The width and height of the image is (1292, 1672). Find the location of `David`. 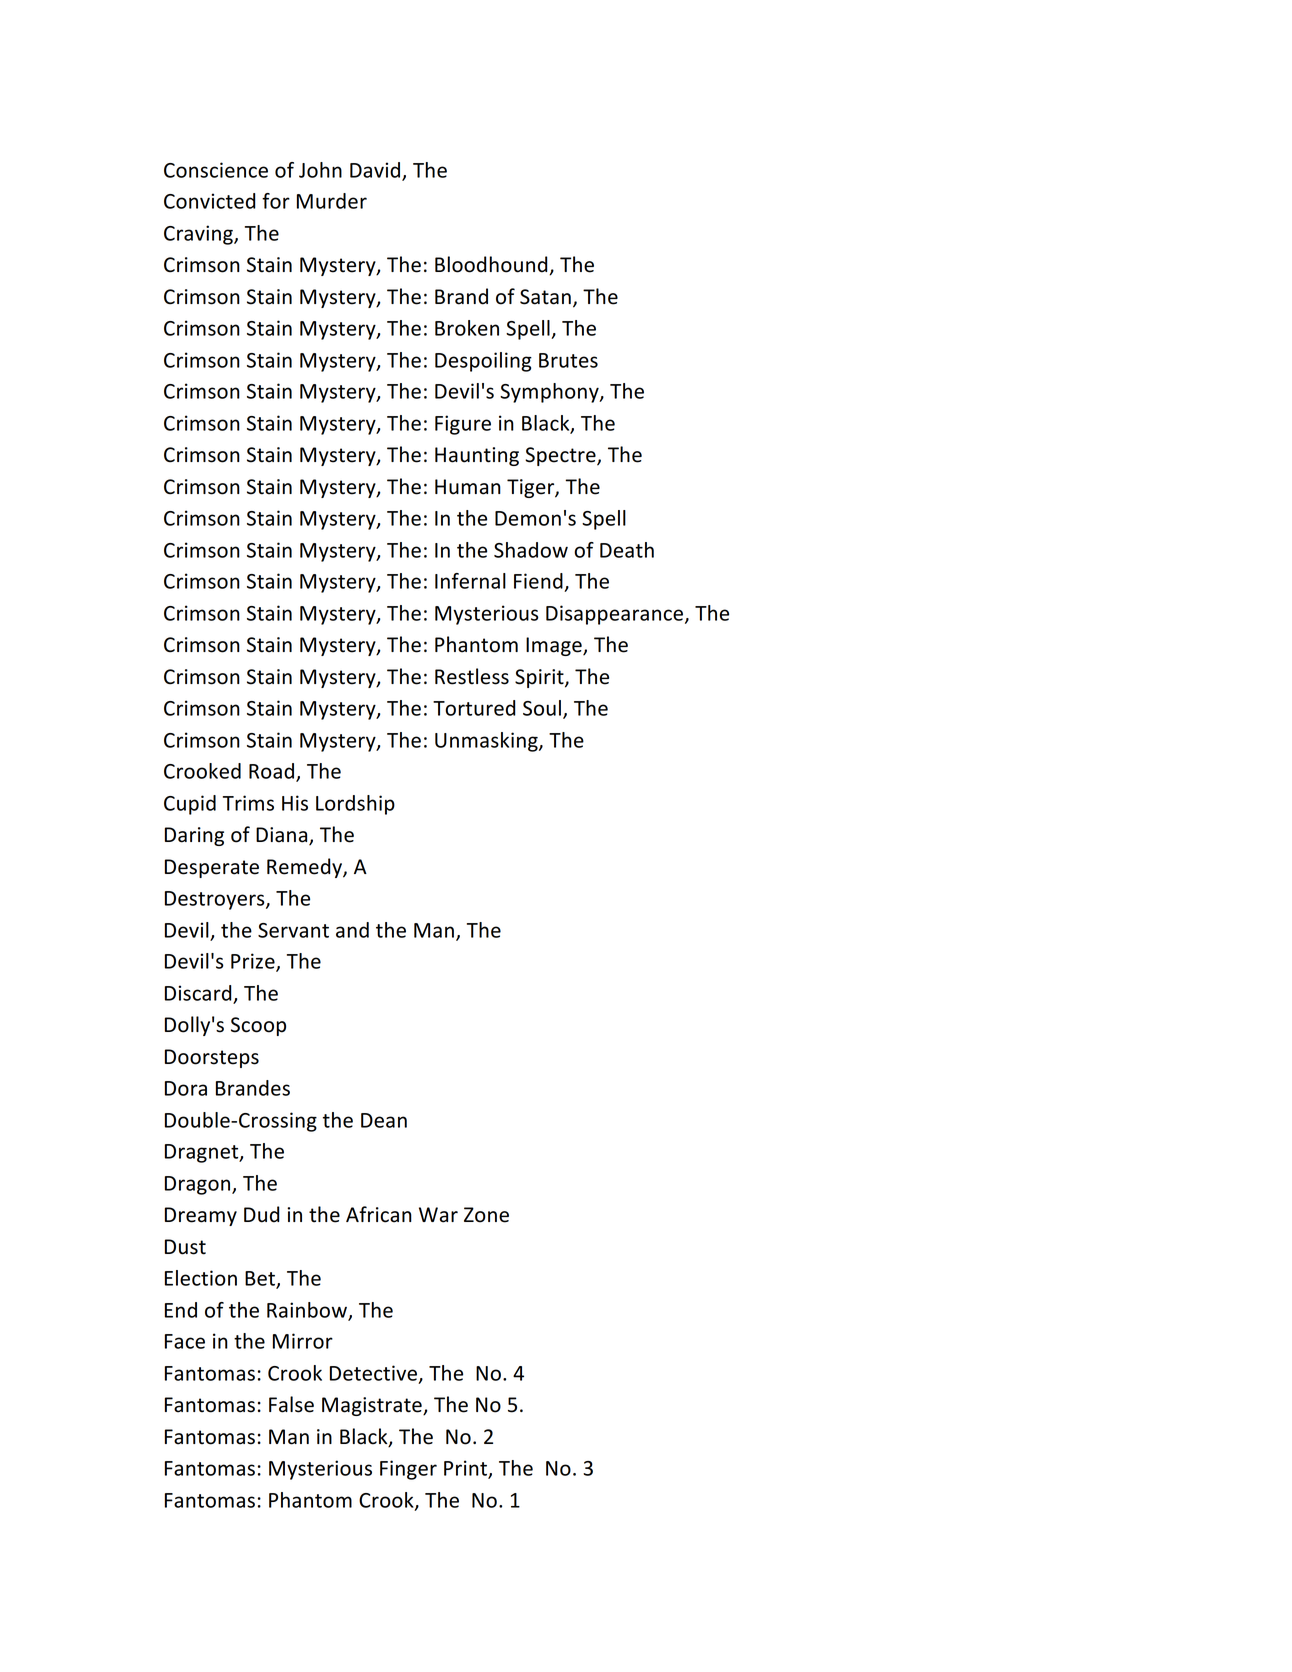

David is located at coordinates (376, 171).
